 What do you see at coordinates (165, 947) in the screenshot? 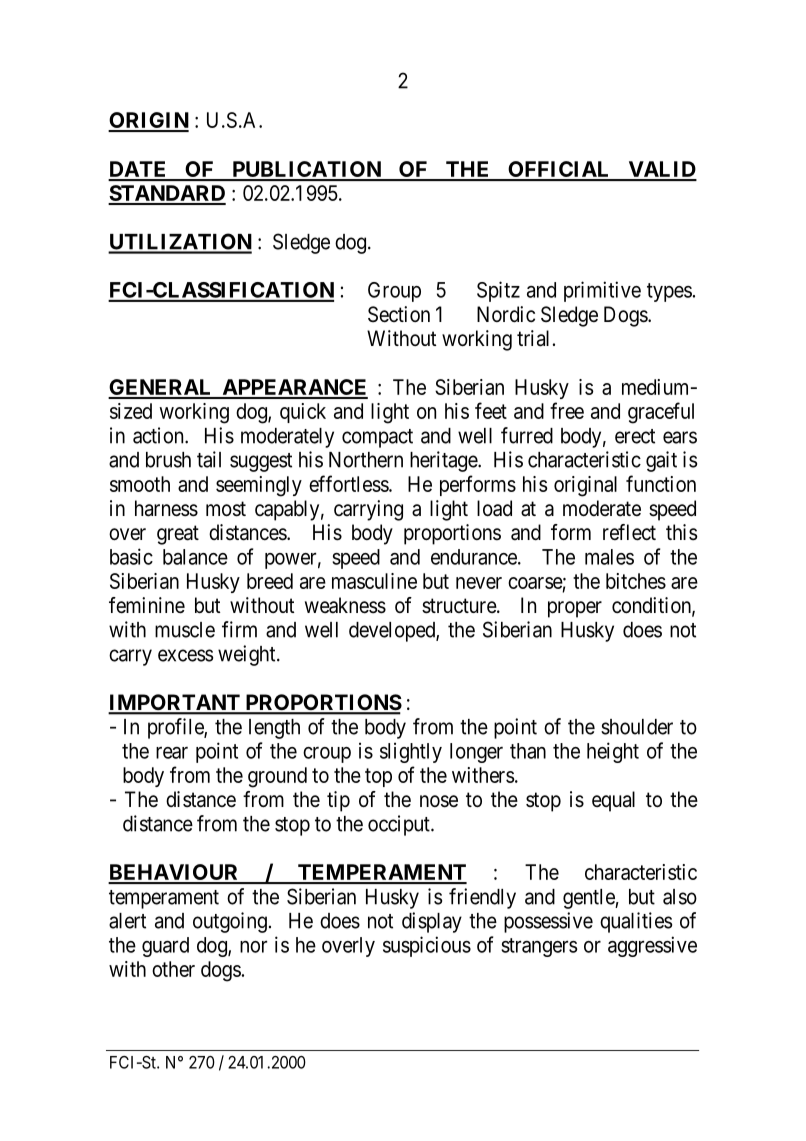
I see `guard` at bounding box center [165, 947].
